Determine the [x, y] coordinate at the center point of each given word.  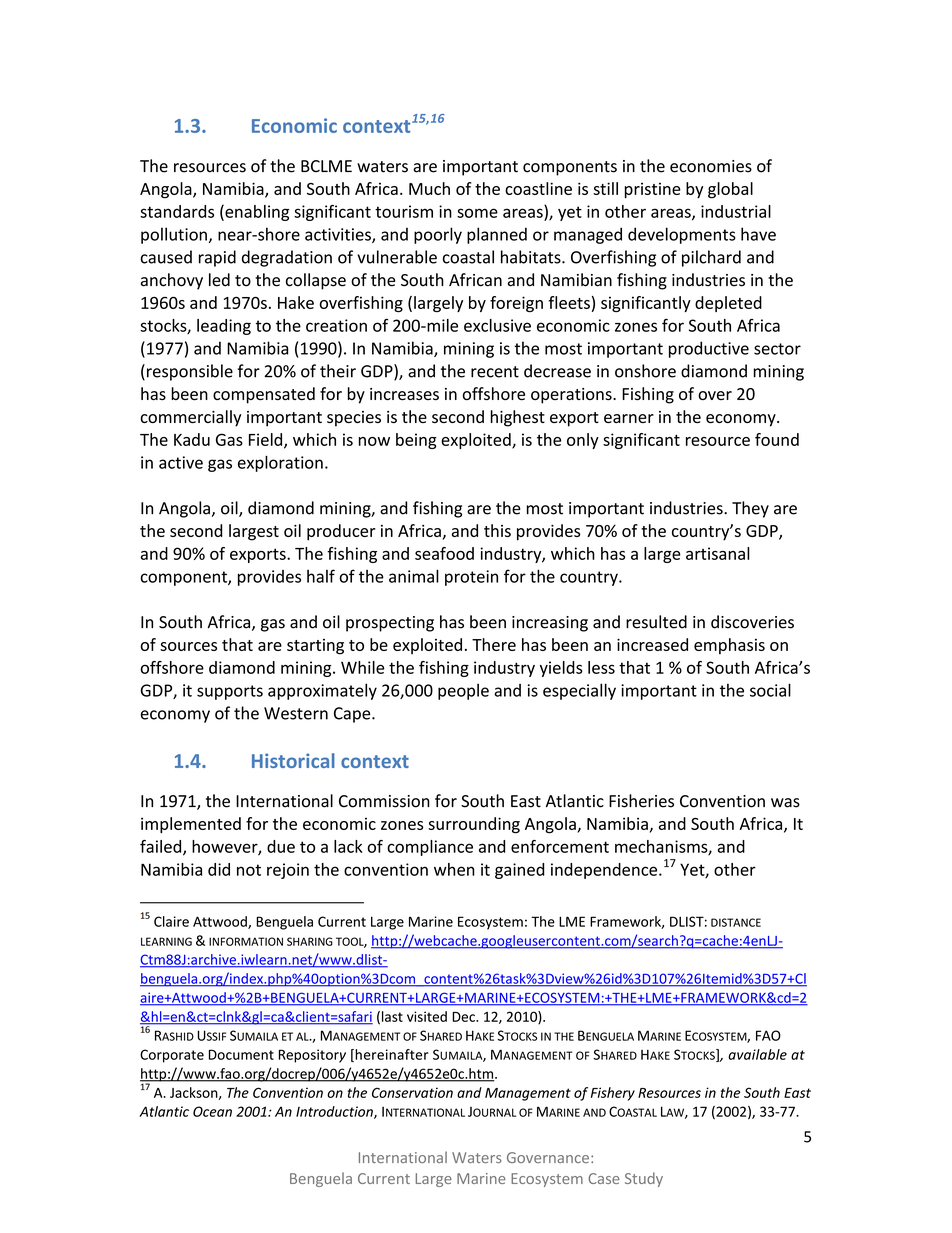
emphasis [729, 646]
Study [644, 1179]
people [463, 691]
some [477, 213]
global [730, 190]
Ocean [212, 1111]
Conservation [412, 1092]
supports [230, 692]
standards [177, 211]
